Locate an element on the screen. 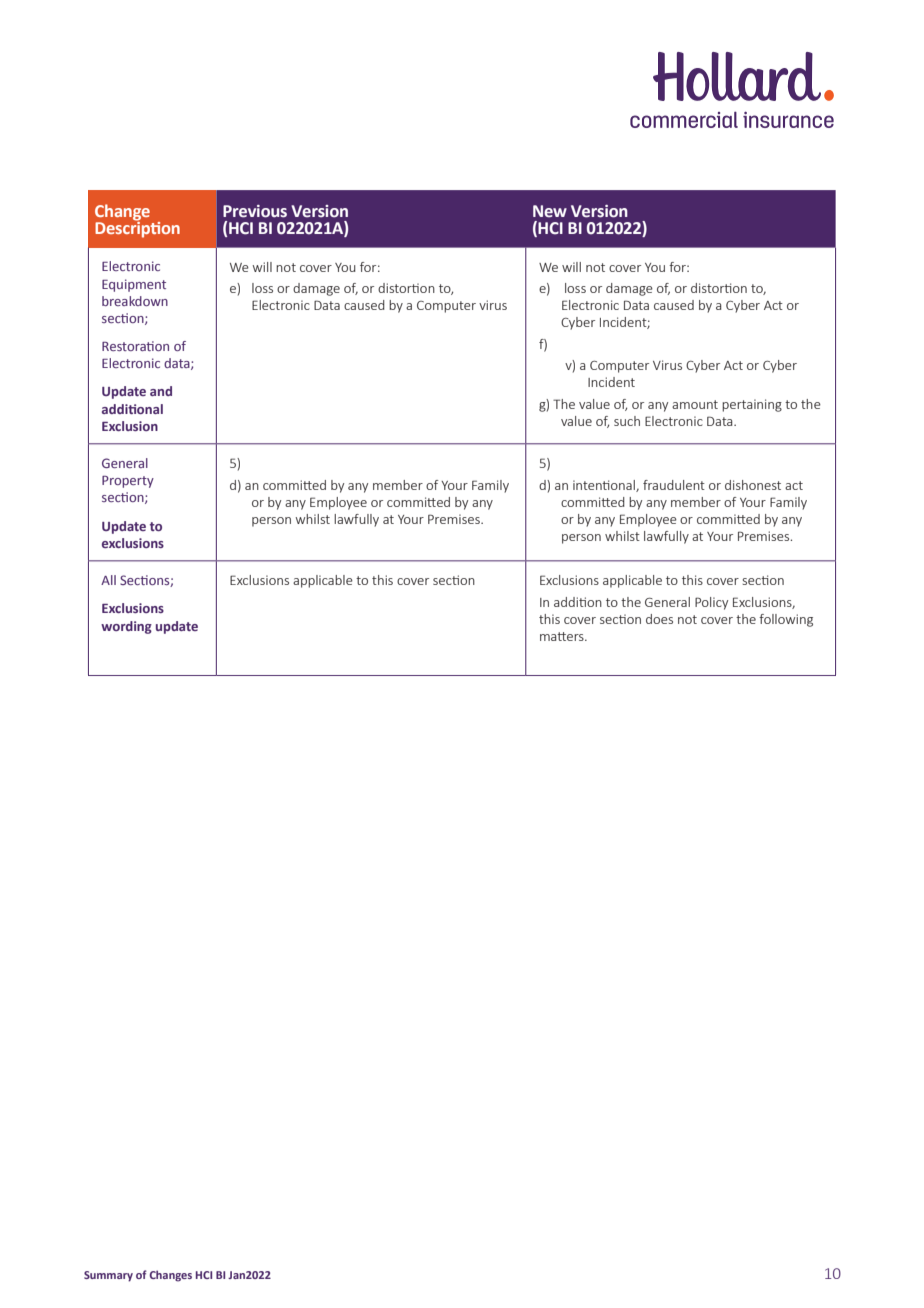  amount is located at coordinates (695, 404).
